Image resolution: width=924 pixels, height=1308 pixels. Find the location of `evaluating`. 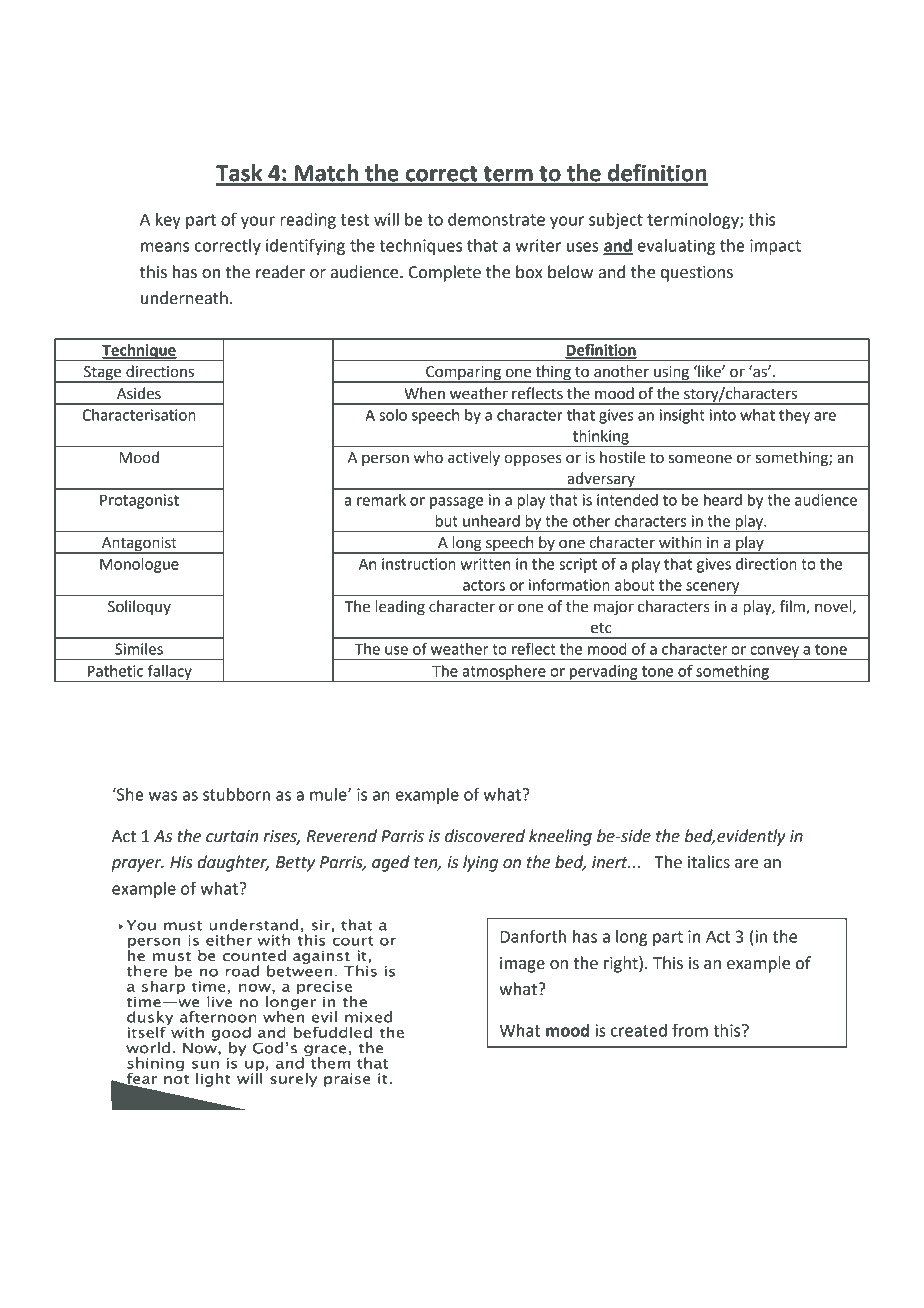

evaluating is located at coordinates (676, 247).
